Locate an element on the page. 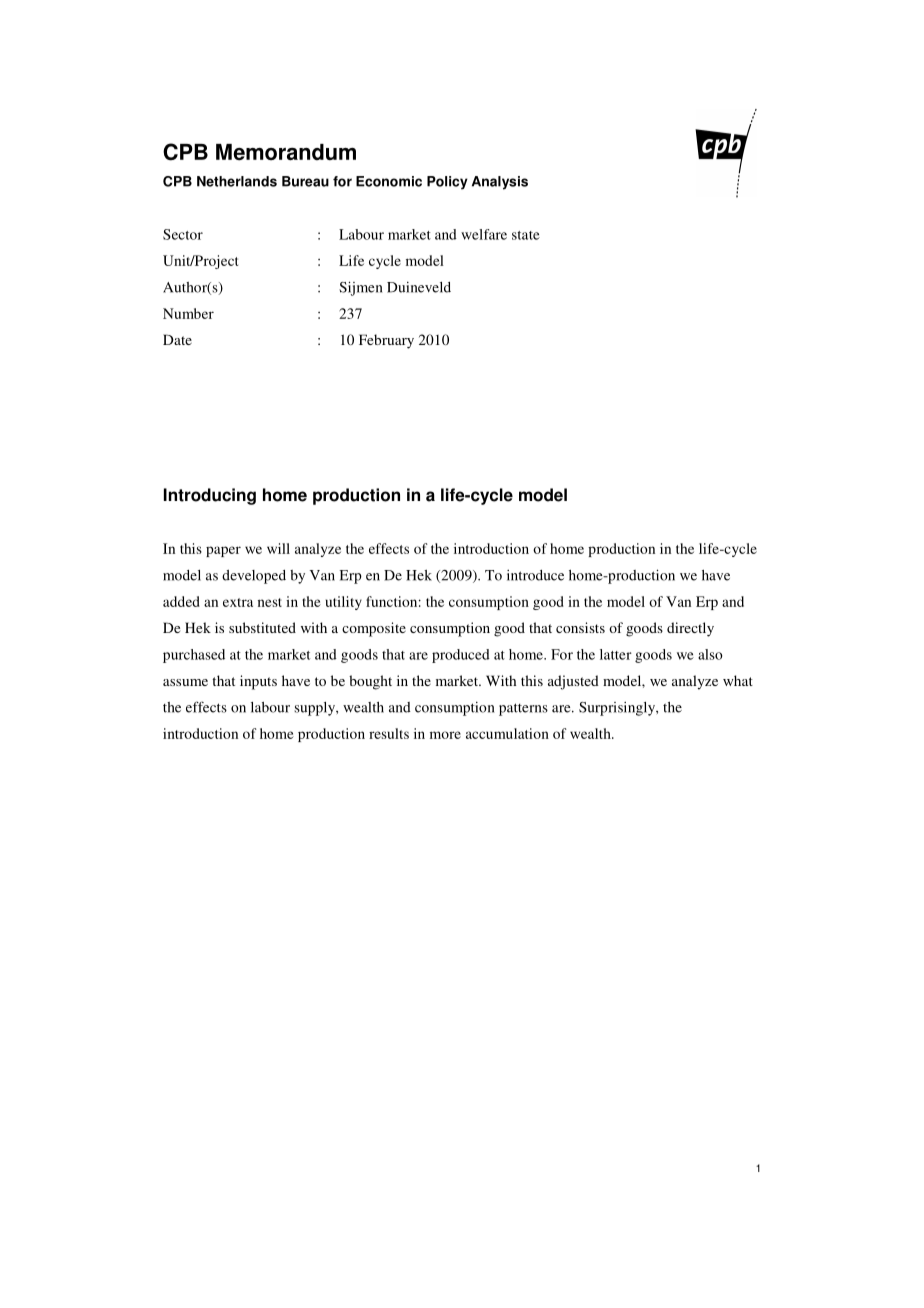 This page has height=1308, width=924. inputs is located at coordinates (258, 682).
